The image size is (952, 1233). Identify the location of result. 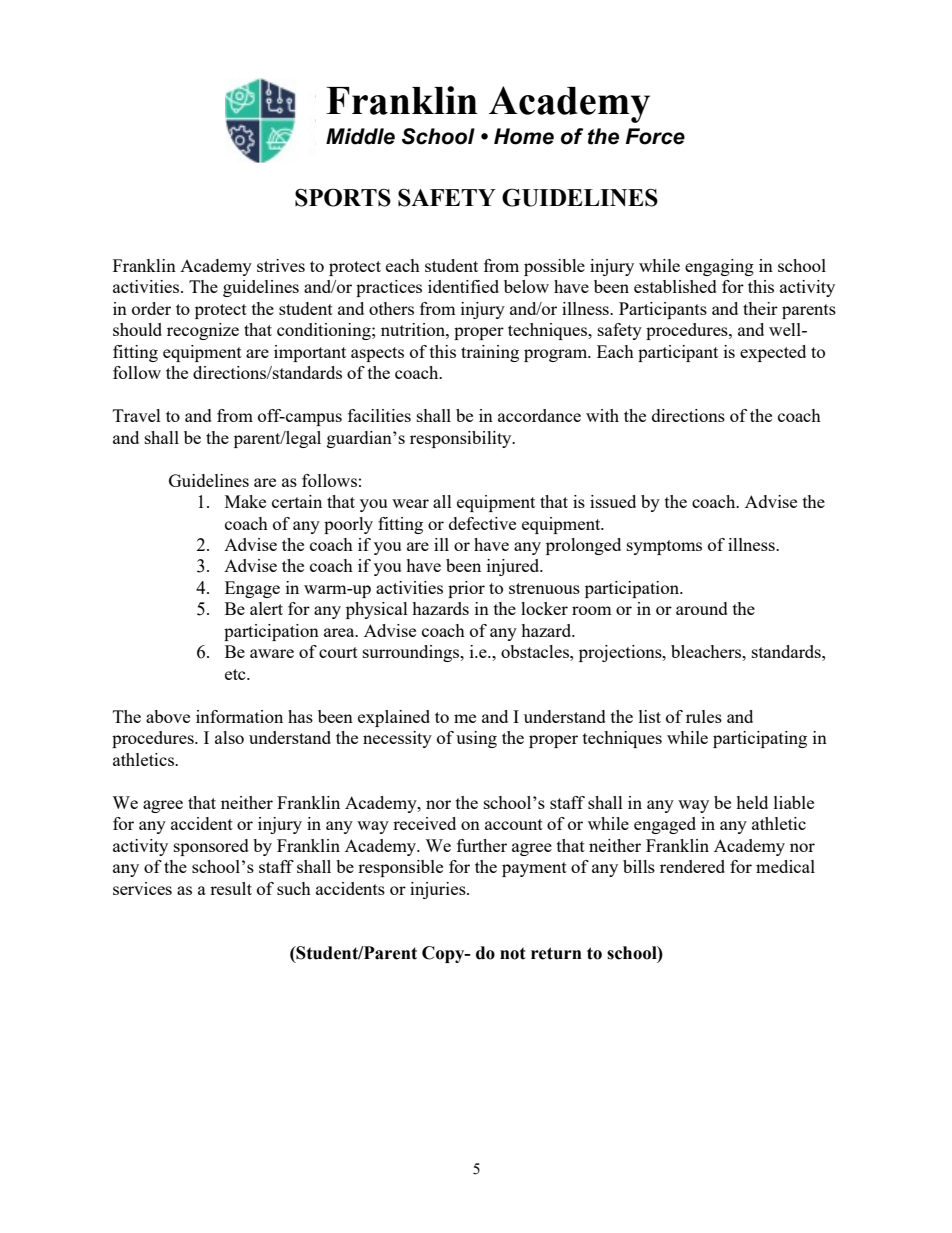
(231, 888).
